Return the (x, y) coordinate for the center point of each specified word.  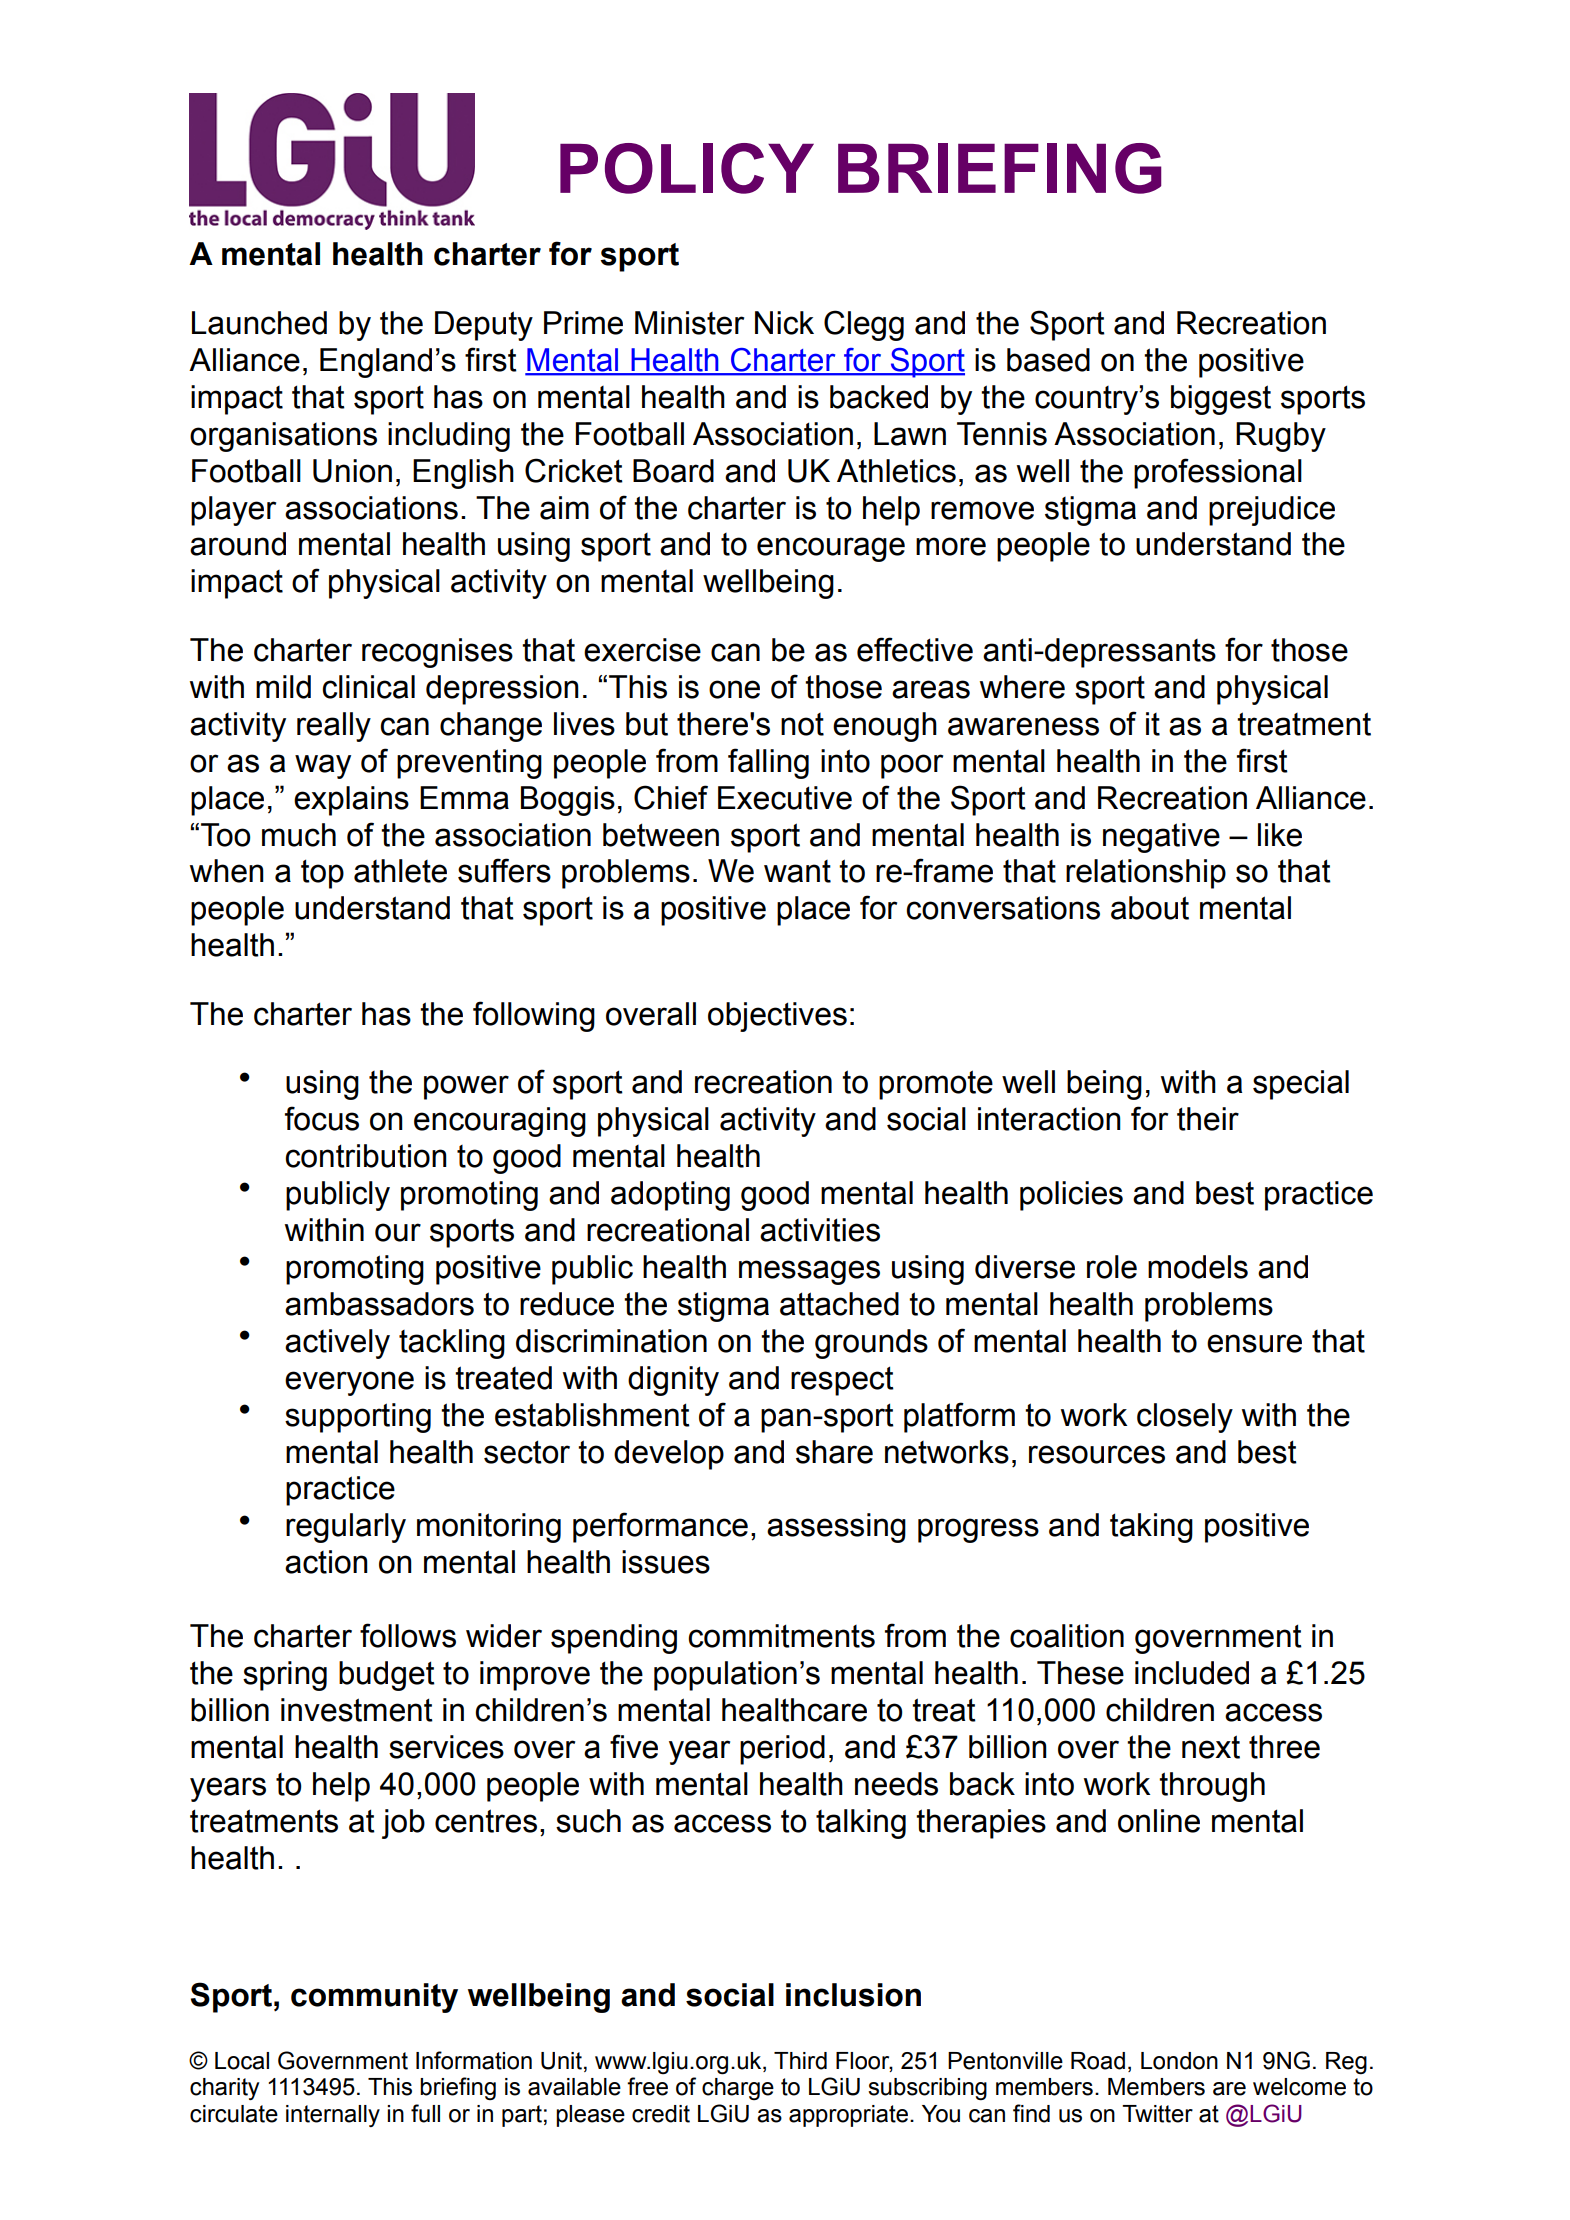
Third (800, 2061)
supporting (358, 1418)
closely (1185, 1418)
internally (333, 2116)
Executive (785, 798)
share (834, 1452)
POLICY (687, 168)
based (1048, 360)
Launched (259, 323)
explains (351, 801)
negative (1161, 838)
